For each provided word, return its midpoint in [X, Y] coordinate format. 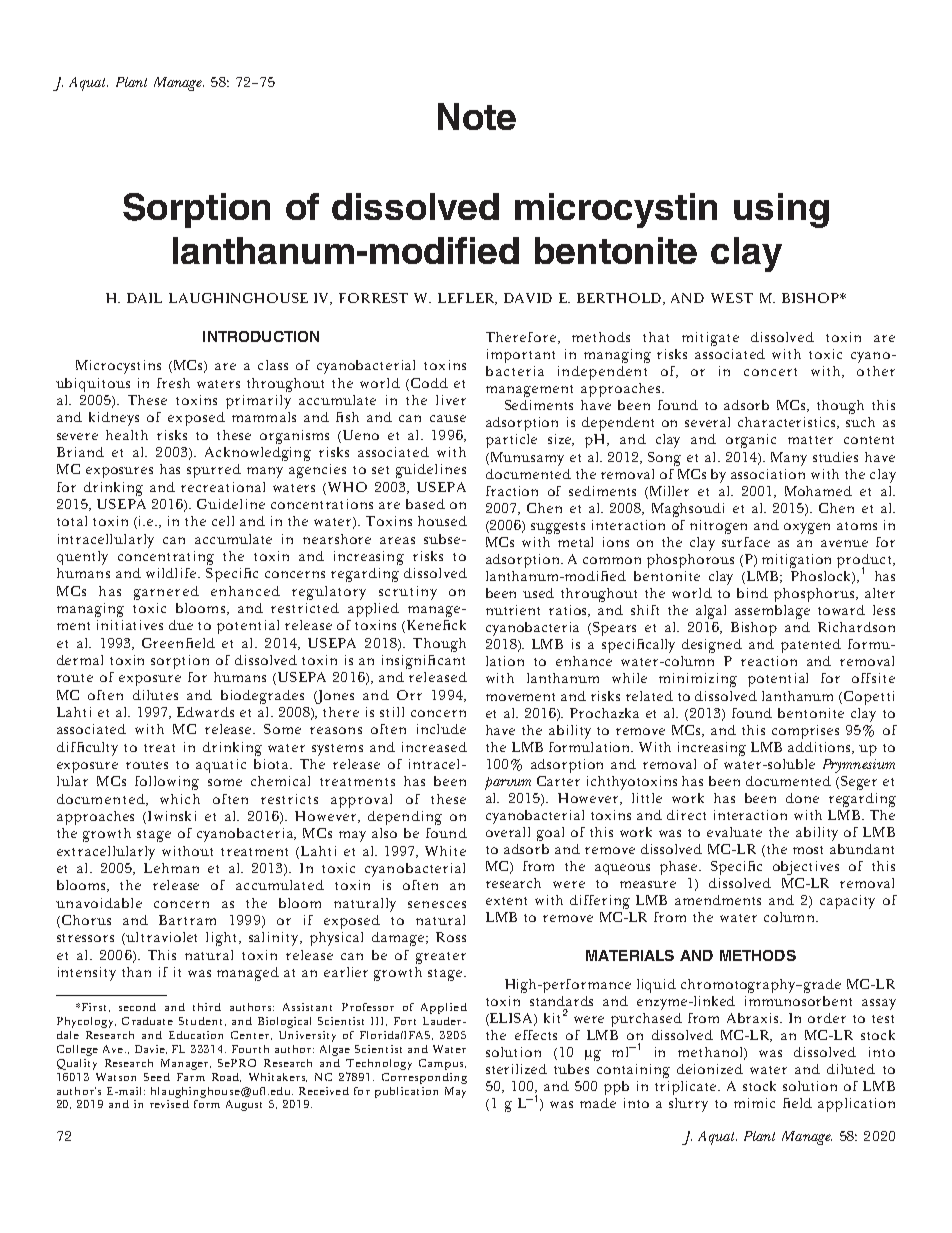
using [781, 210]
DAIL [144, 298]
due [181, 625]
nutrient [513, 610]
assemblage [772, 612]
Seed [157, 1077]
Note [477, 116]
